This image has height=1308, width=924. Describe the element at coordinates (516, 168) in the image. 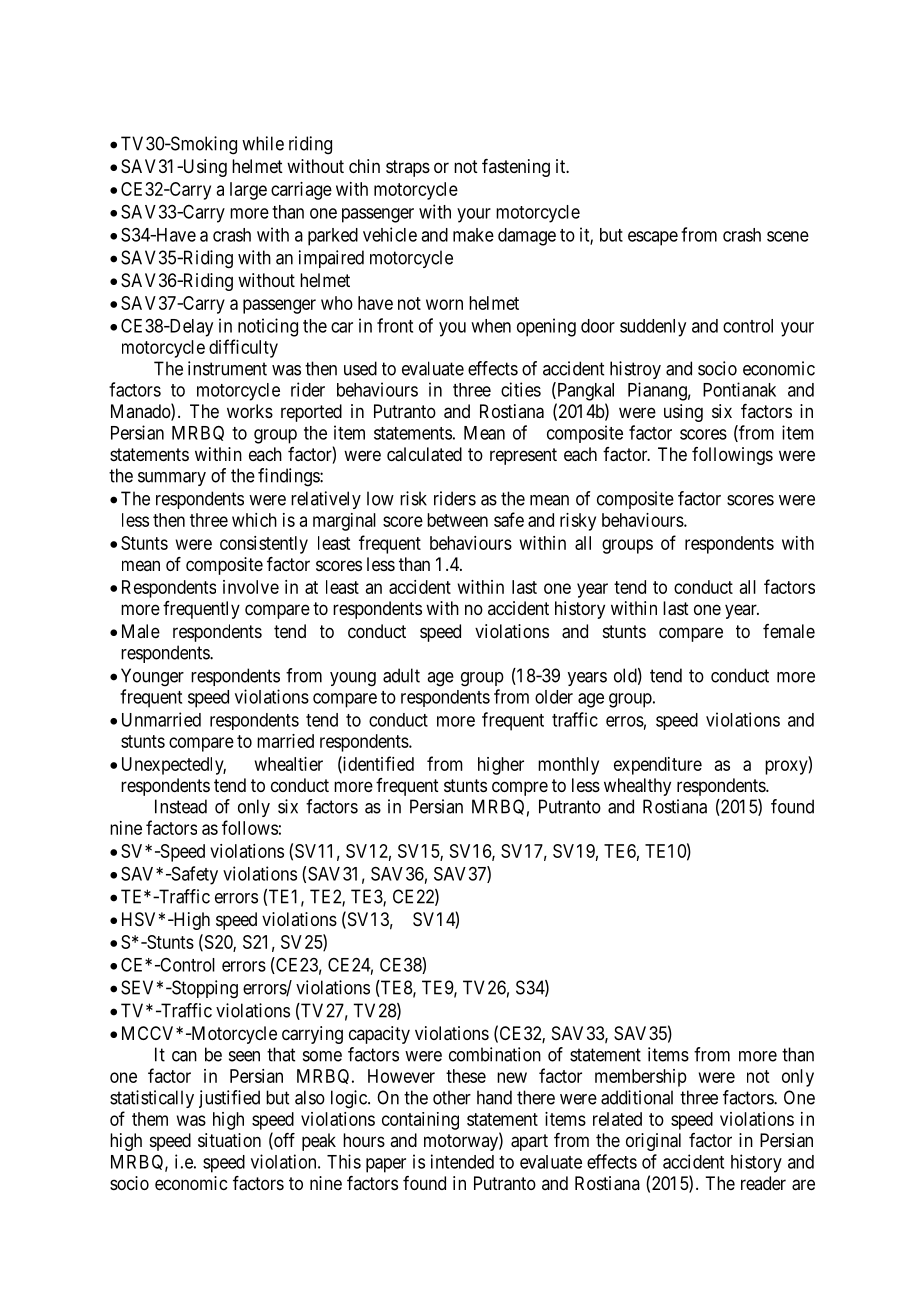

I see `fastening` at that location.
